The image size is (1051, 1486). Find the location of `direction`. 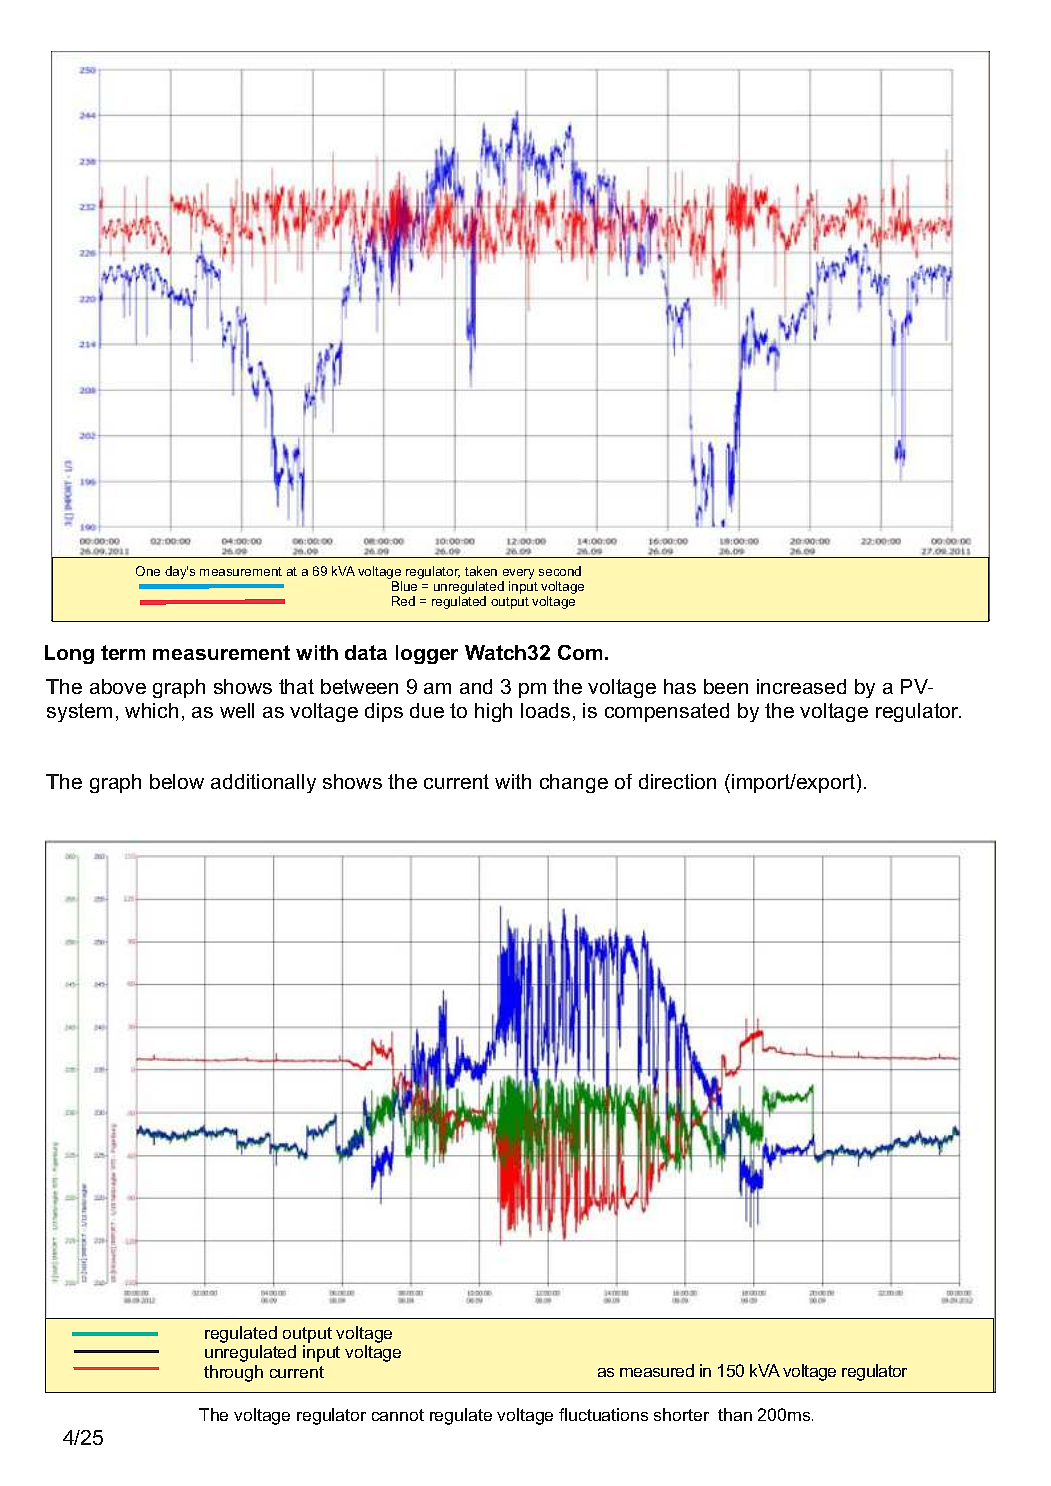

direction is located at coordinates (677, 781).
